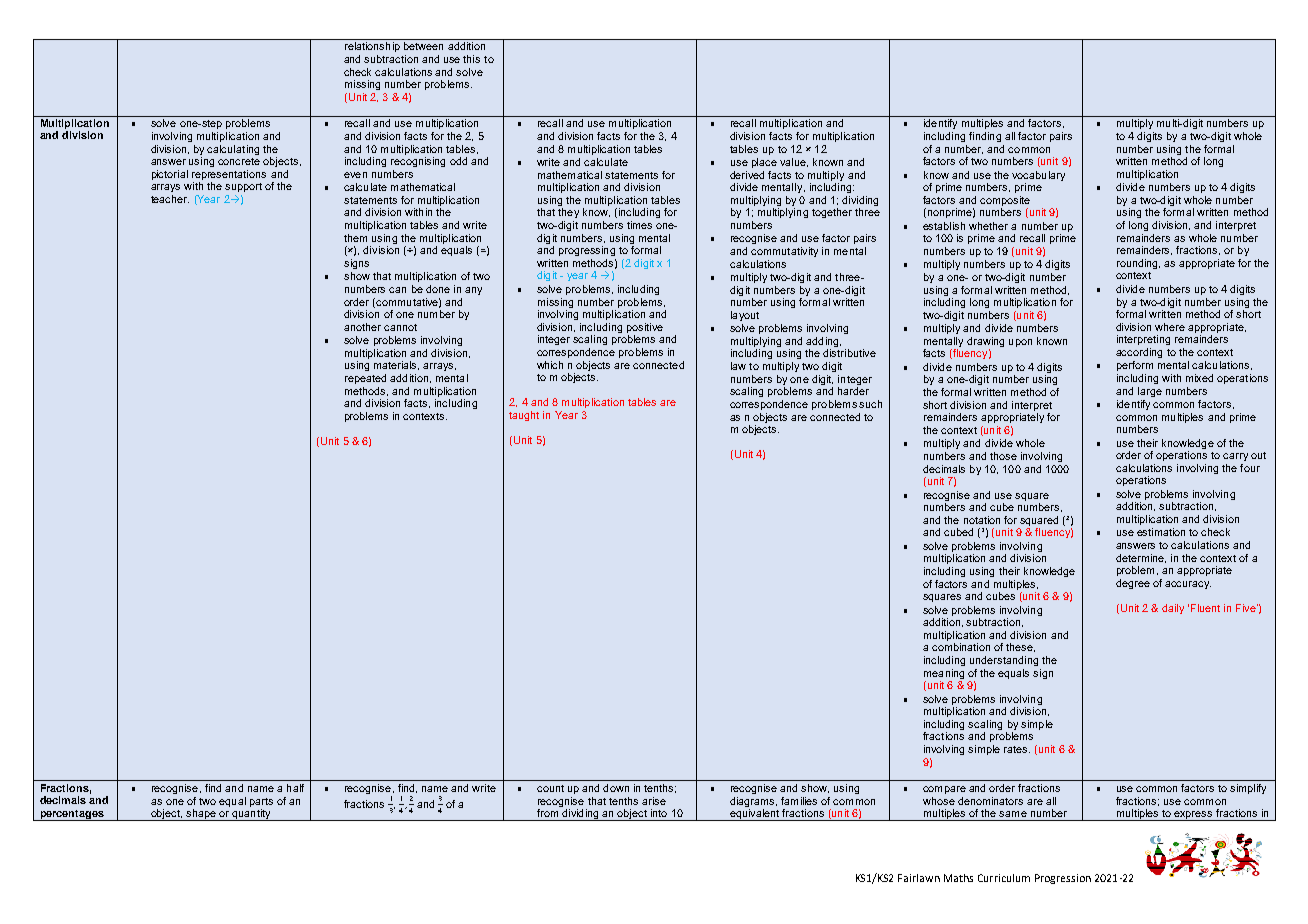 The width and height of the document is (1308, 924). Describe the element at coordinates (201, 815) in the document. I see `shape` at that location.
